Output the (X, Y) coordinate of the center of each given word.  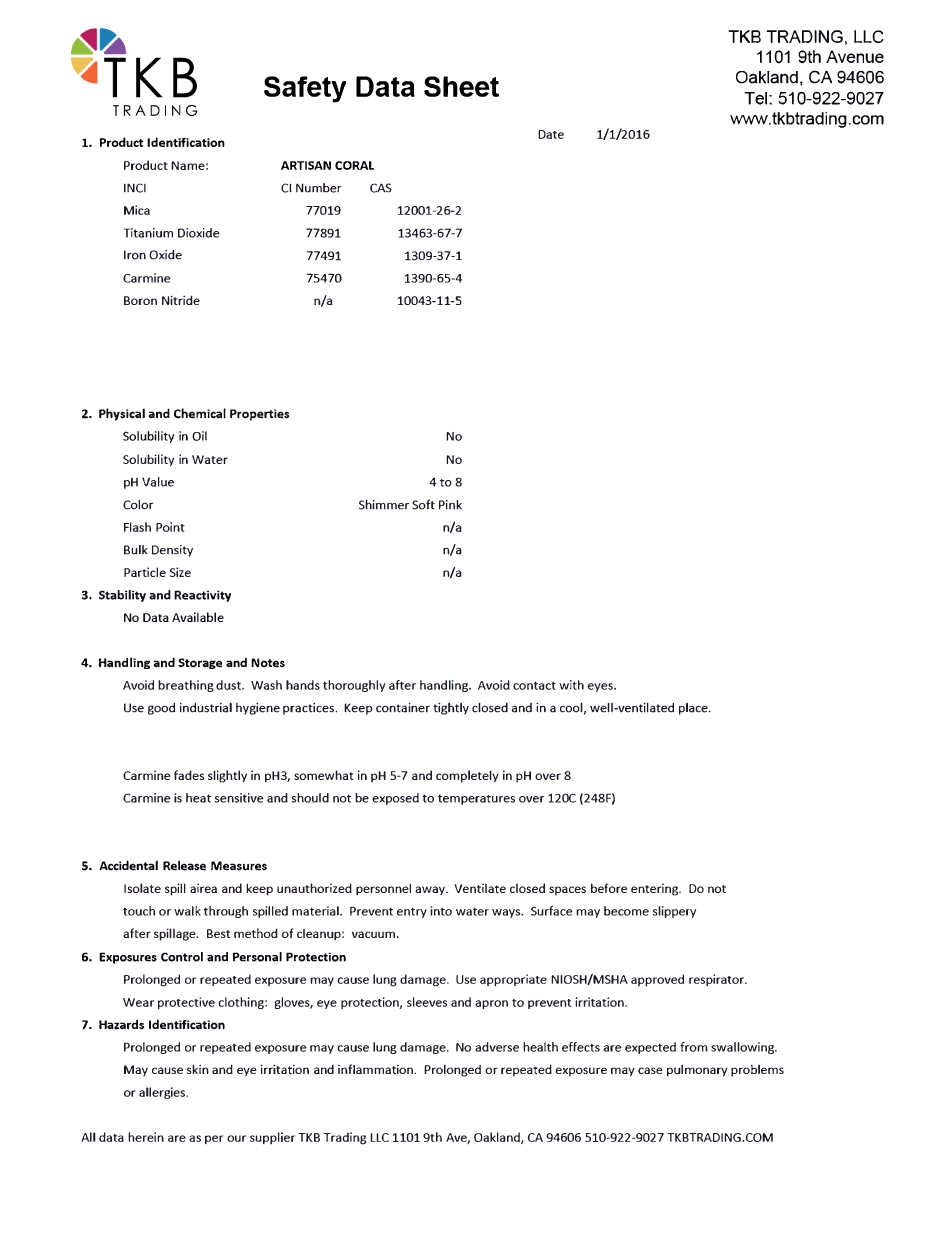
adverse (497, 1047)
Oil (199, 436)
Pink (450, 505)
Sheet (461, 86)
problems (757, 1071)
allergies (163, 1093)
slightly (227, 776)
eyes (601, 687)
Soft (423, 504)
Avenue (855, 56)
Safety (305, 89)
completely (467, 776)
